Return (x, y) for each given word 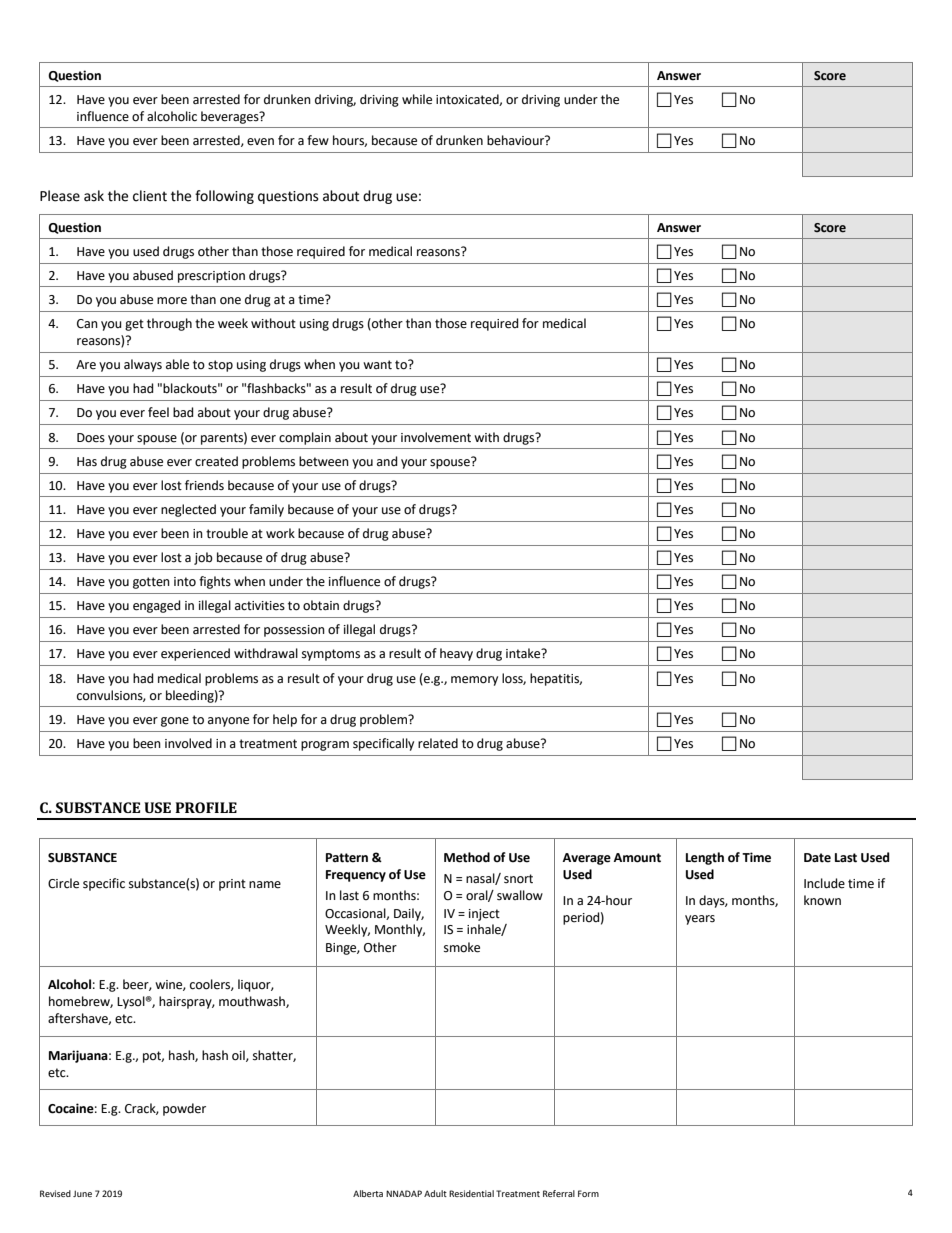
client (150, 196)
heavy (456, 654)
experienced (195, 654)
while (417, 99)
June (82, 1193)
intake (524, 653)
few (318, 140)
